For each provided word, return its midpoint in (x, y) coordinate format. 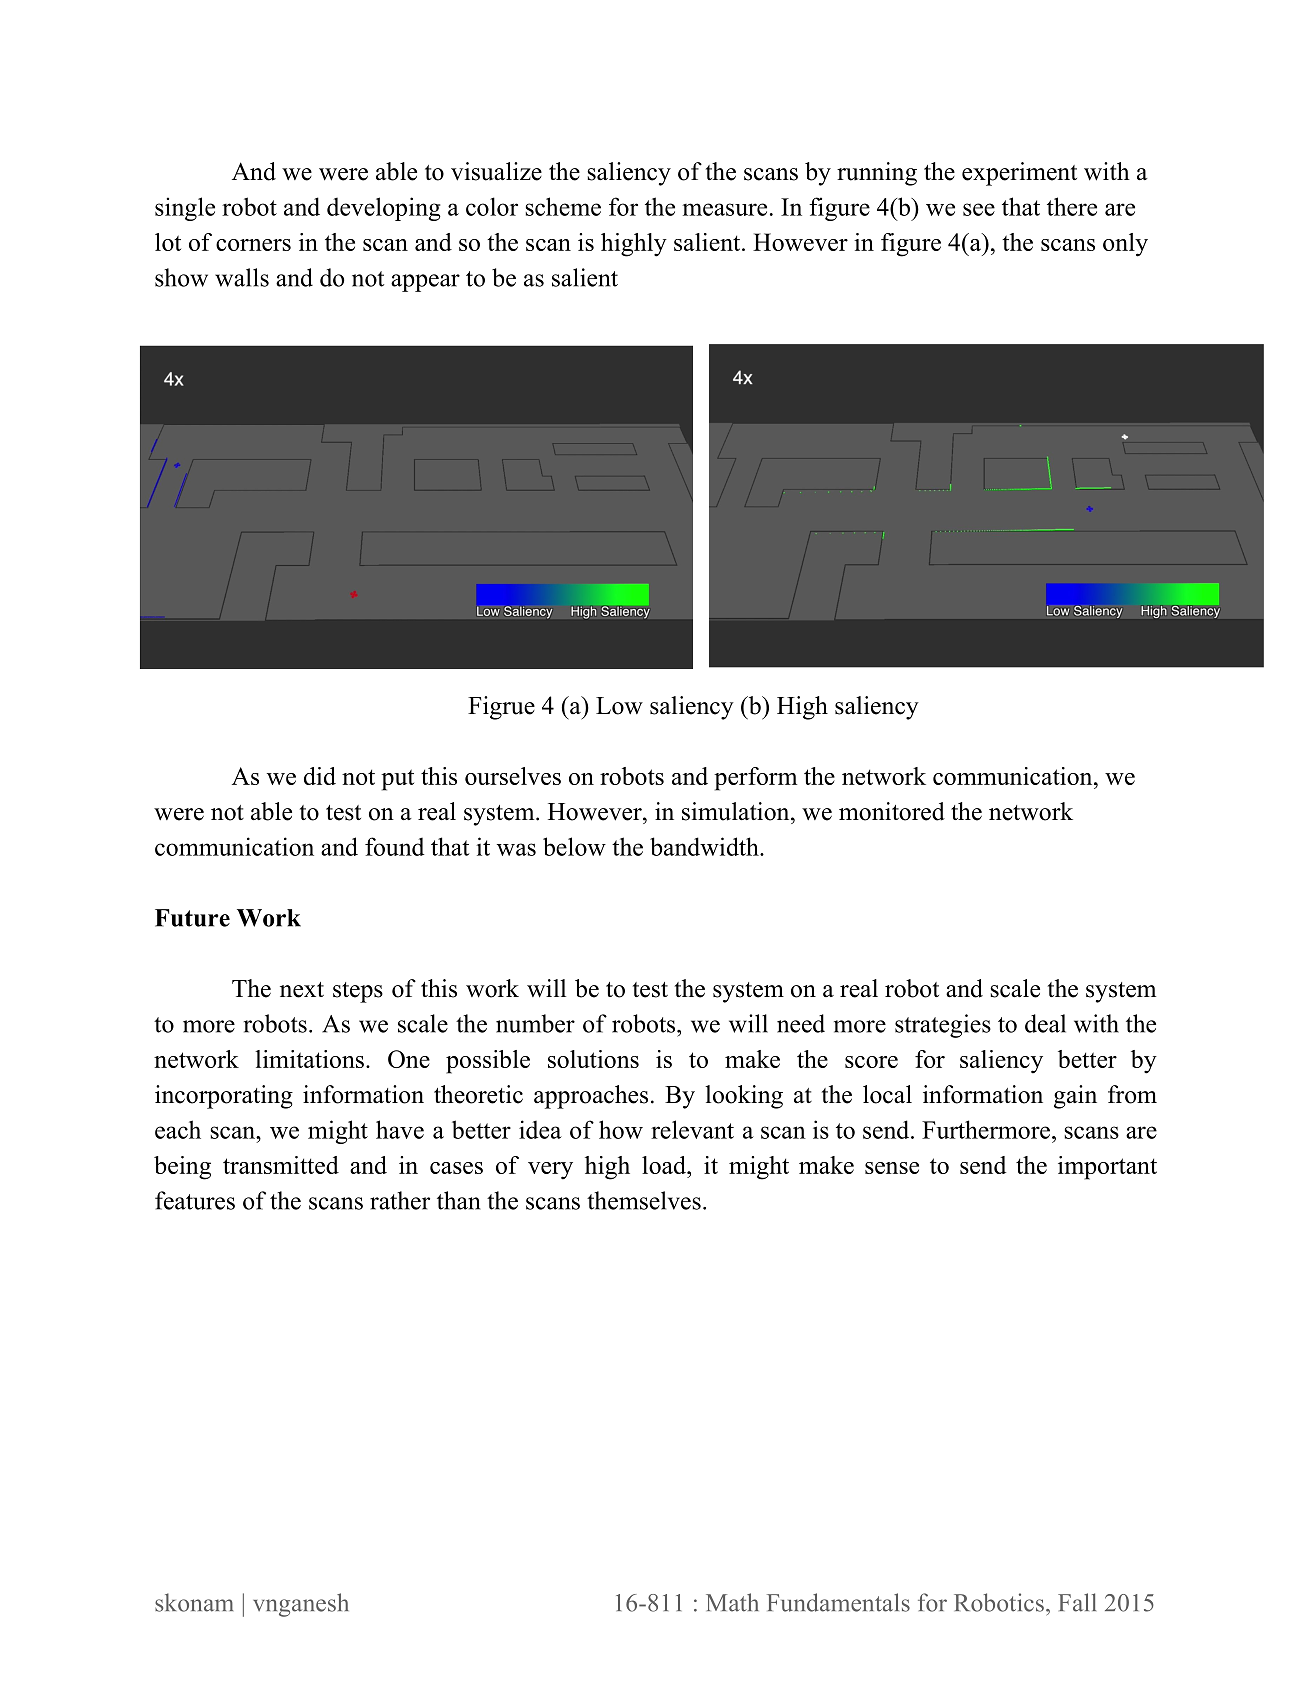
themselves (644, 1200)
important (1107, 1168)
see (979, 209)
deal (1045, 1023)
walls (242, 277)
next (302, 990)
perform (755, 779)
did (320, 776)
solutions (593, 1059)
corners (253, 245)
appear (425, 283)
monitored (892, 811)
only (1125, 245)
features (195, 1200)
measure (724, 209)
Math (732, 1602)
